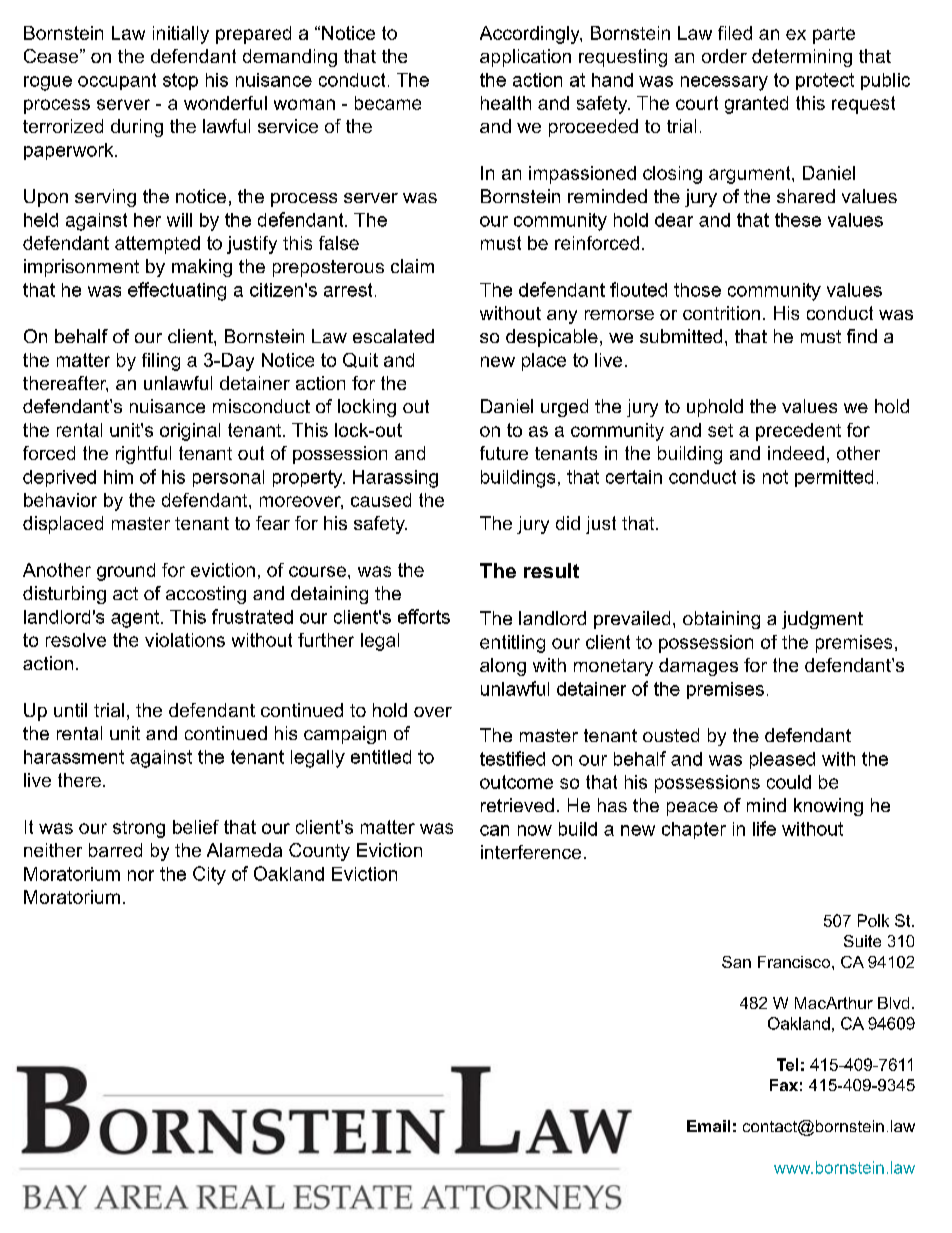 This document has width=952, height=1233. I want to click on harassment, so click(74, 757).
